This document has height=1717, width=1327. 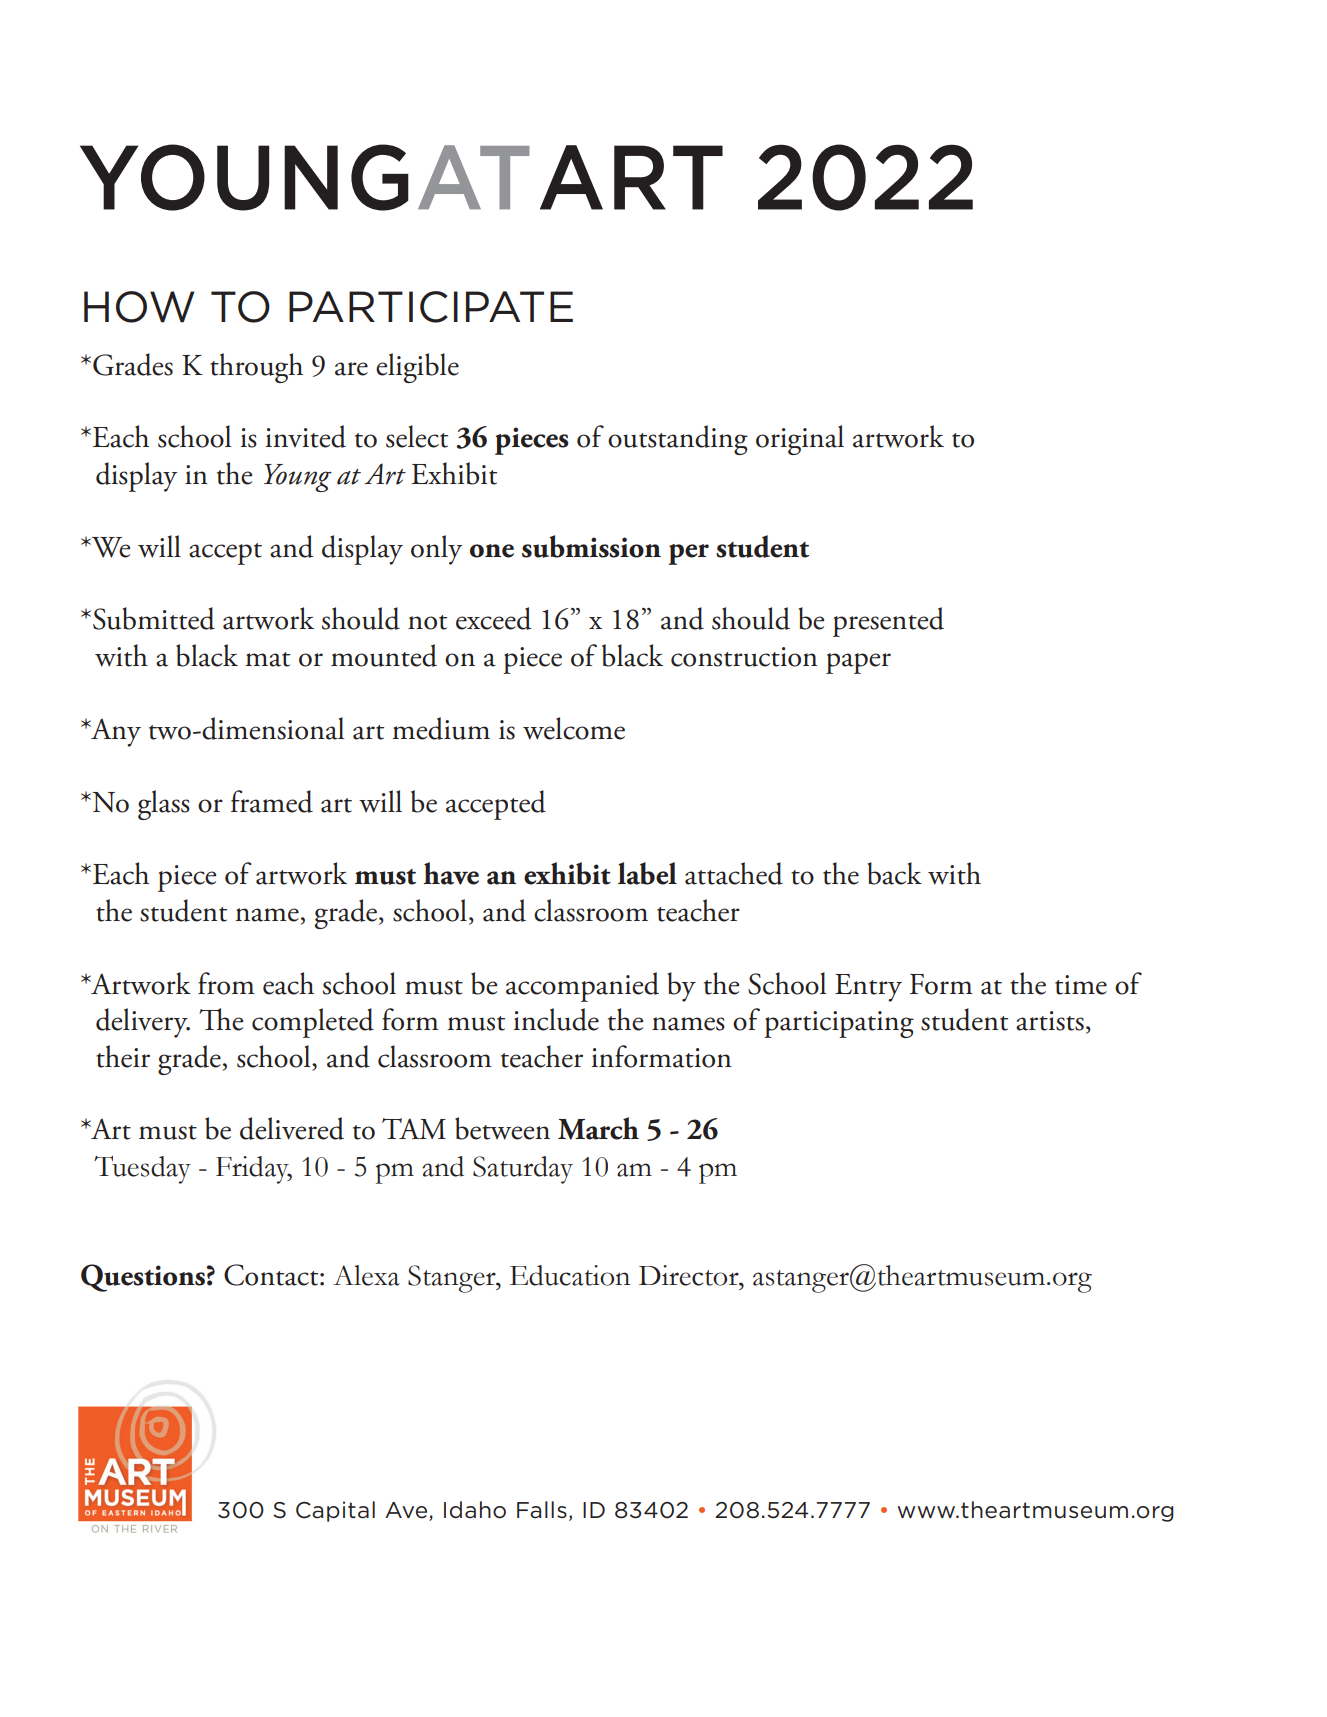 What do you see at coordinates (800, 440) in the document?
I see `original` at bounding box center [800, 440].
